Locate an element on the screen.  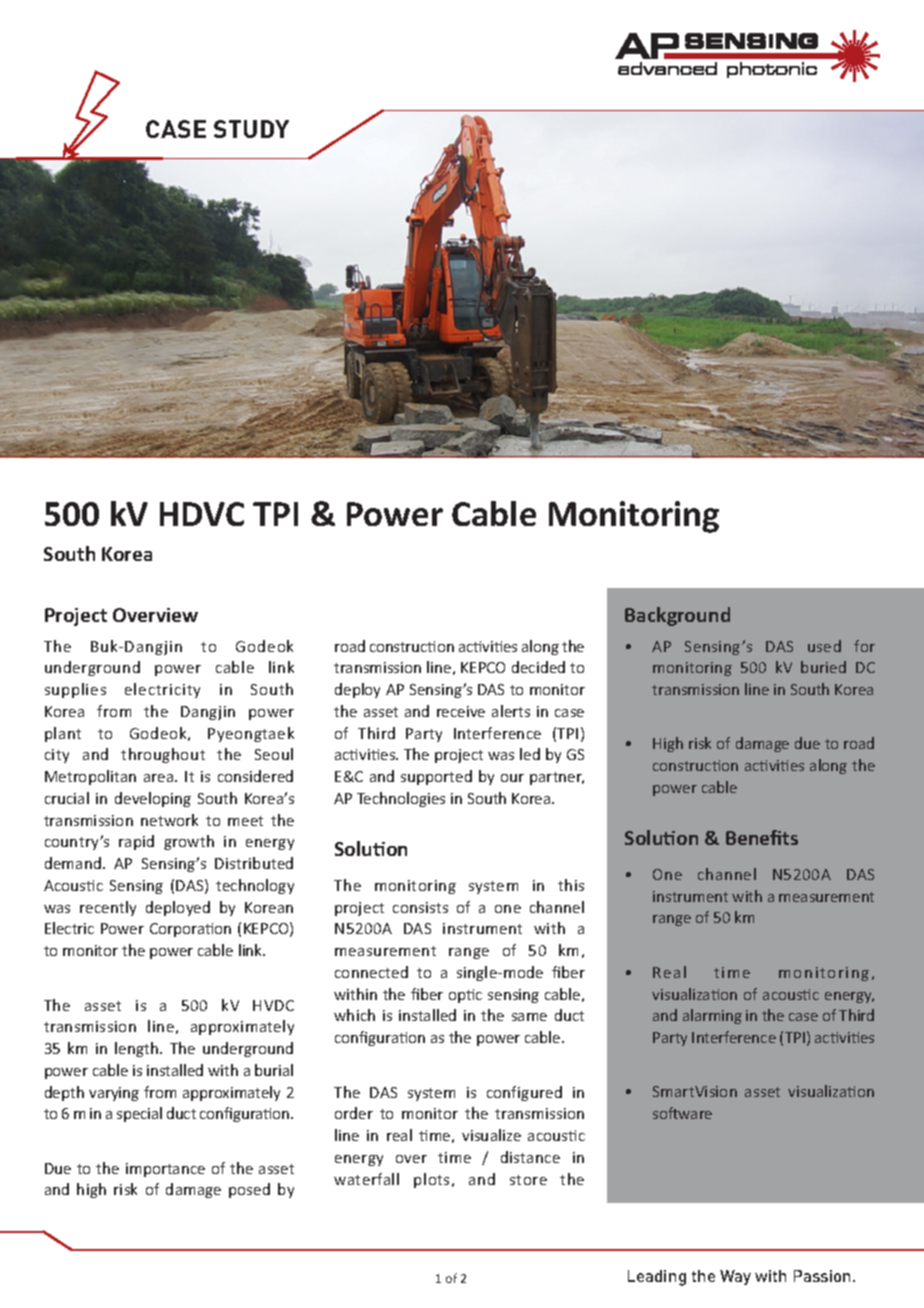
throughout is located at coordinates (163, 755).
